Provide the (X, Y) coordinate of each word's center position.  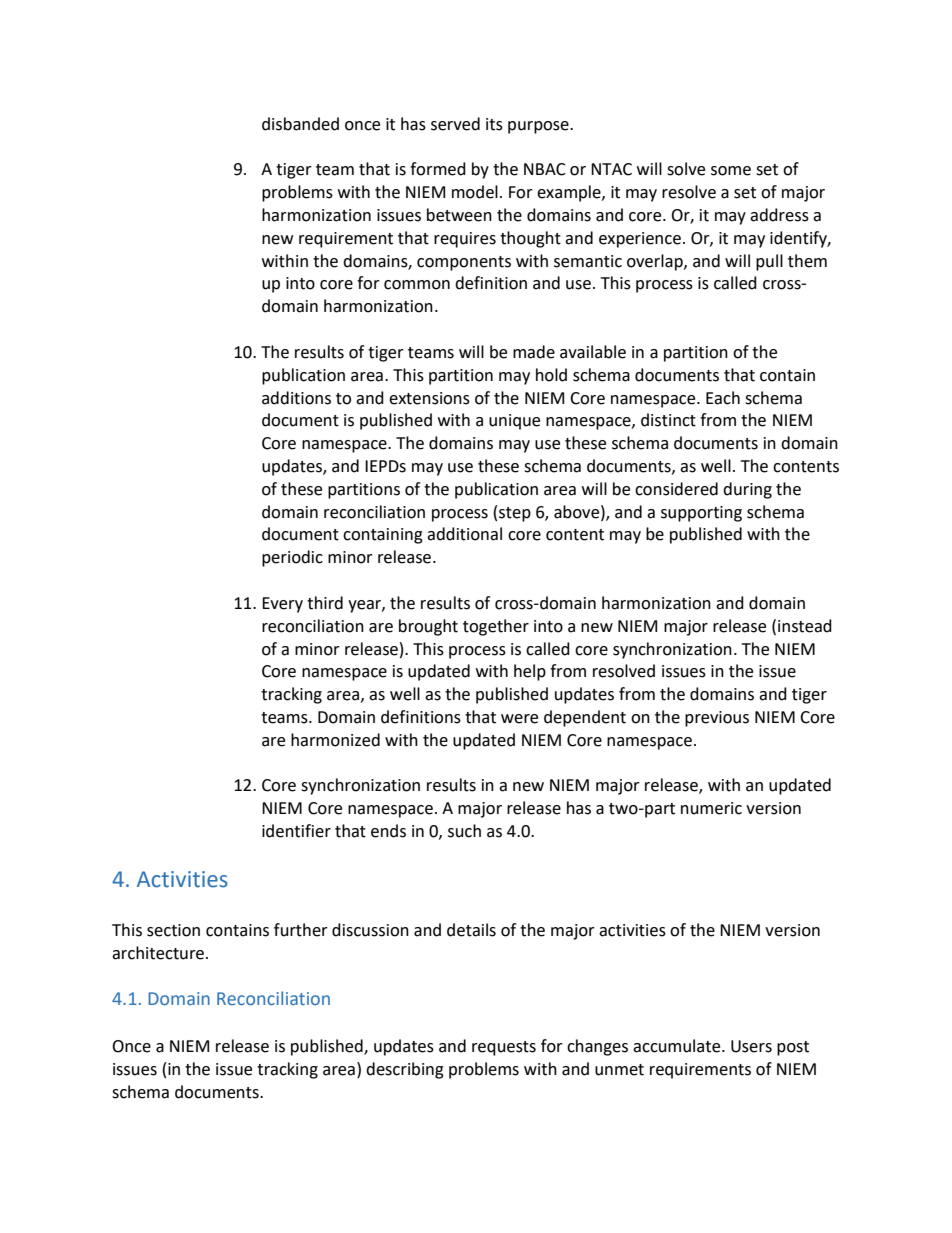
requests (504, 1048)
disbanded (300, 124)
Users (751, 1046)
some (731, 171)
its (494, 124)
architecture (158, 953)
